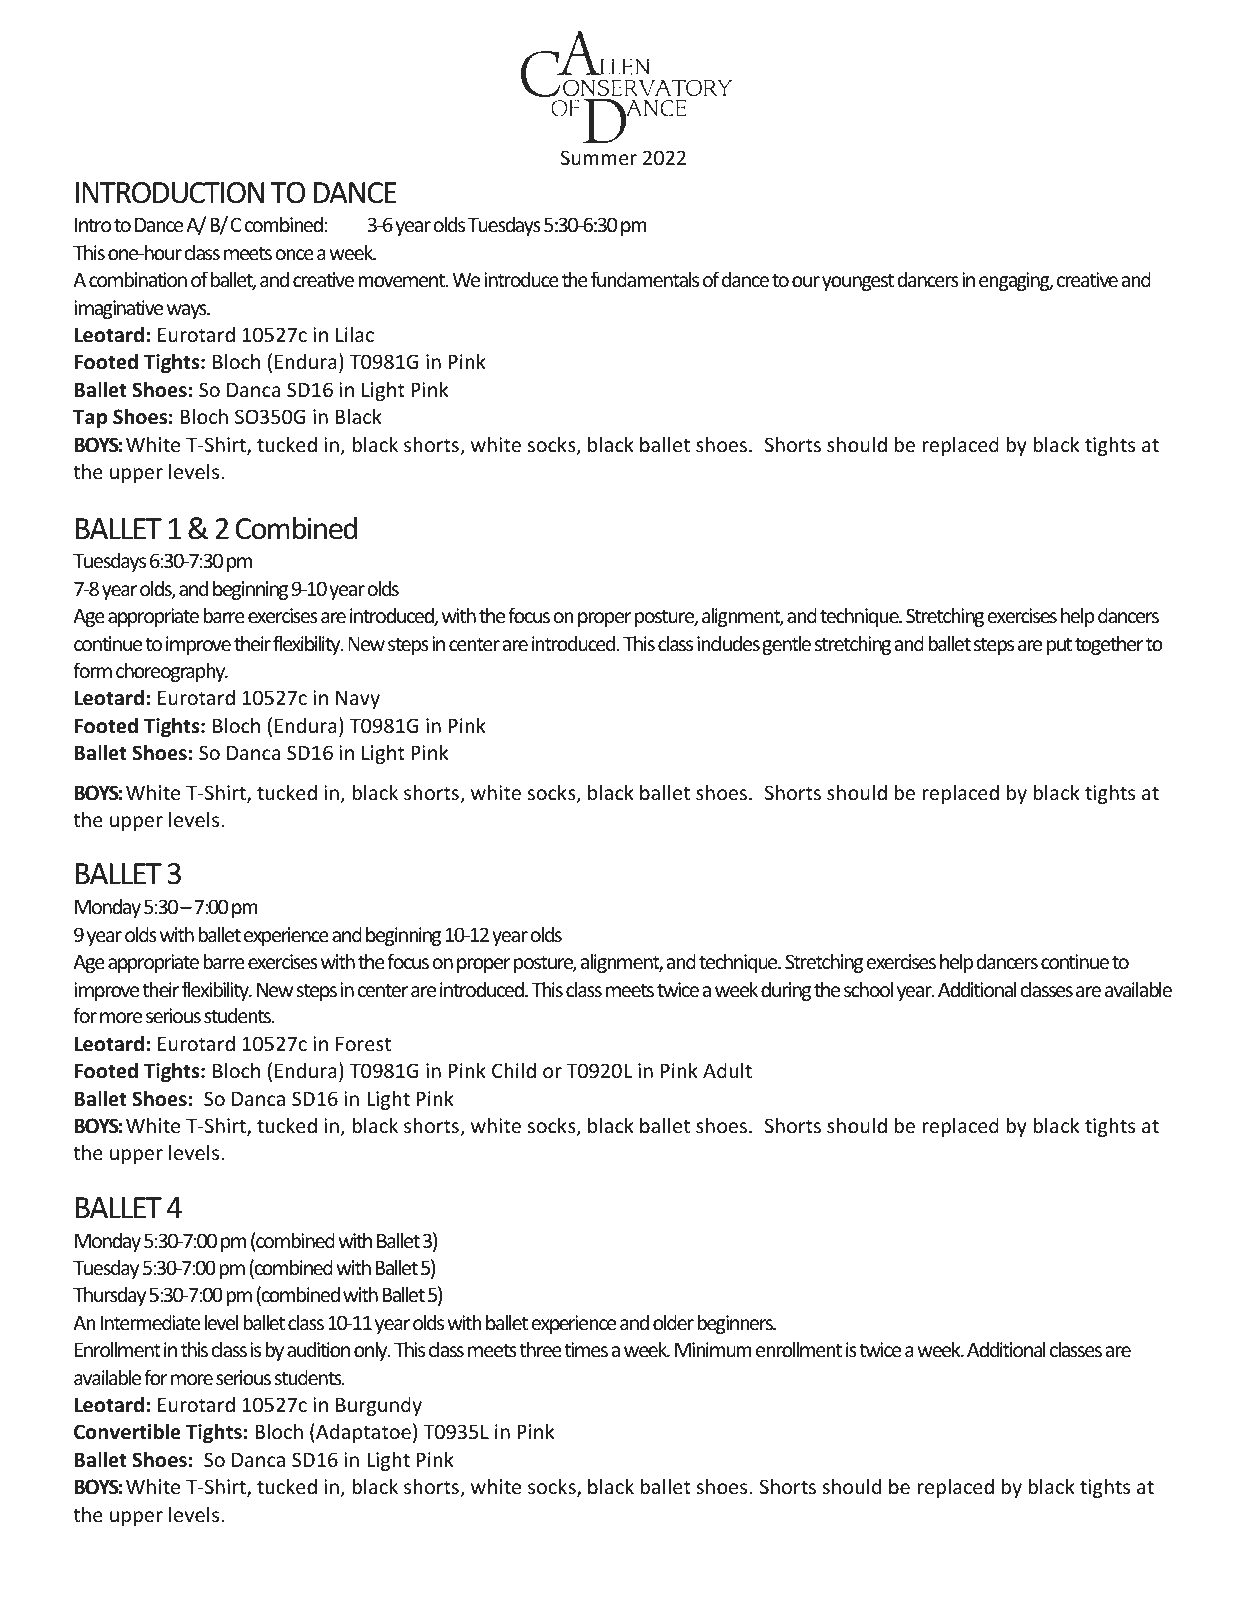 The width and height of the screenshot is (1247, 1614). I want to click on gentle, so click(786, 645).
